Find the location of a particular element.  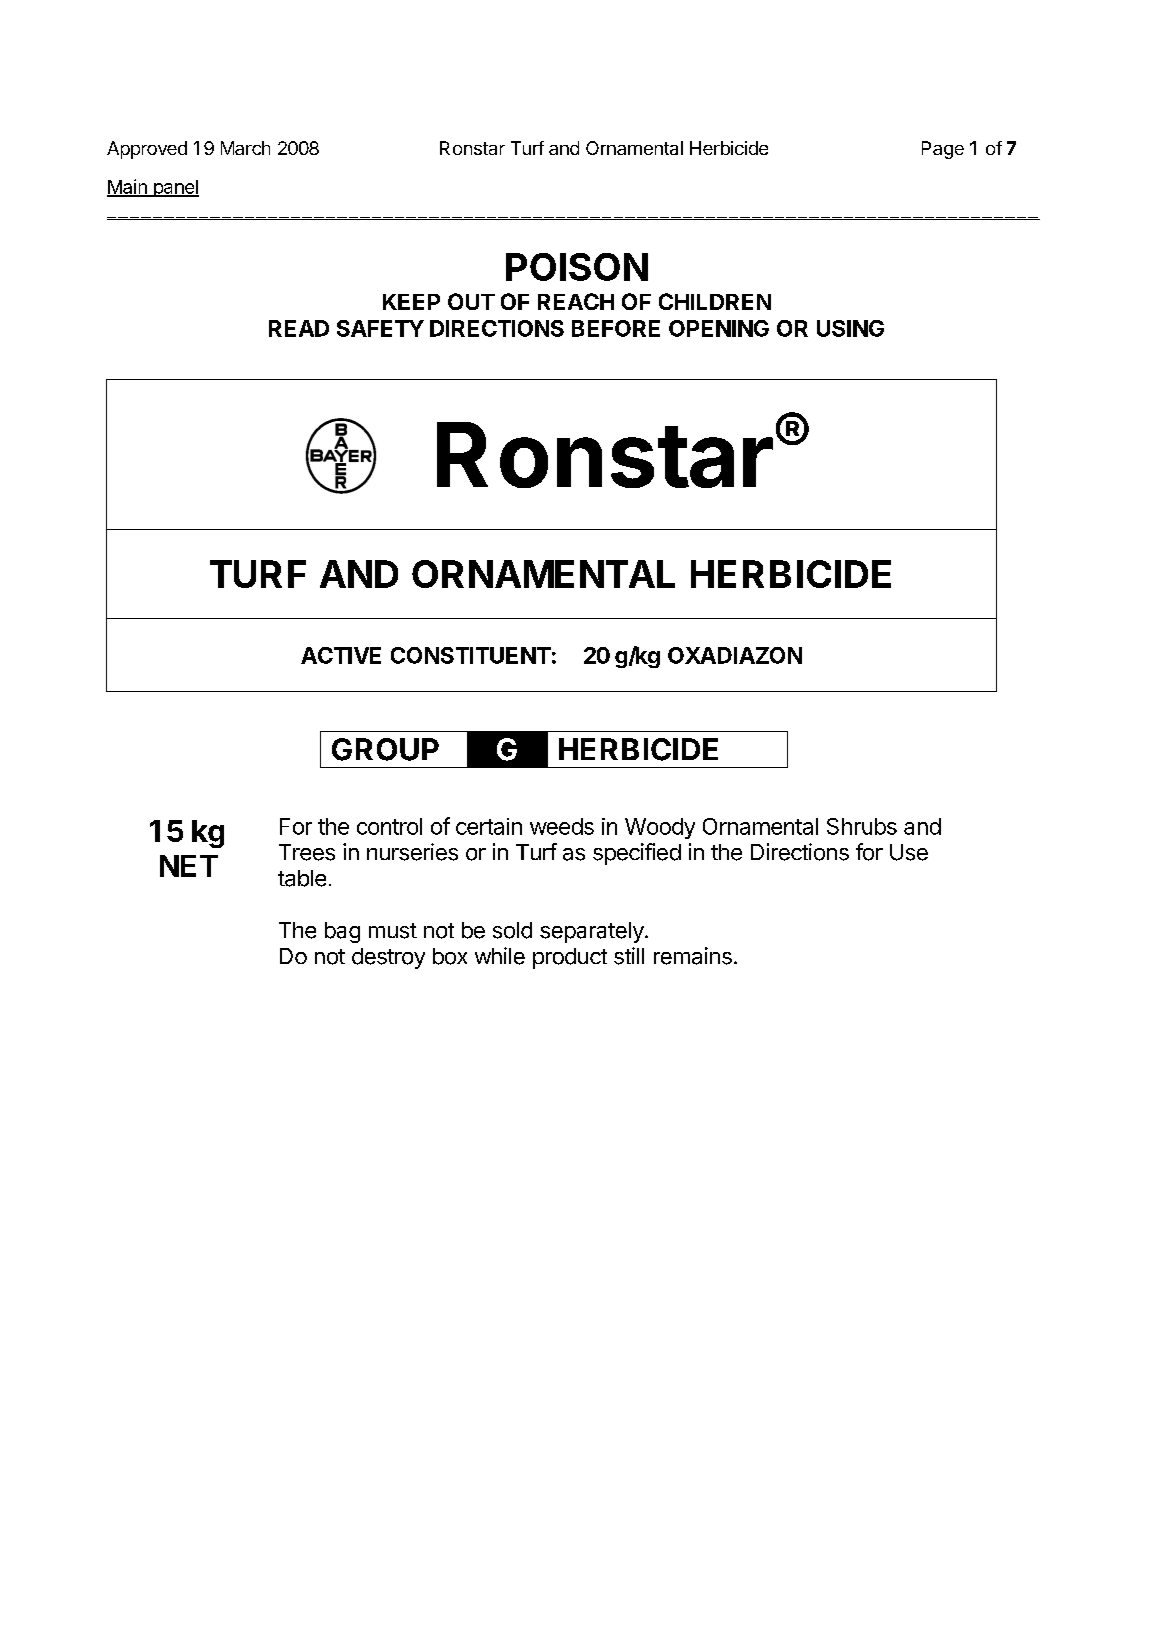

March is located at coordinates (245, 148).
